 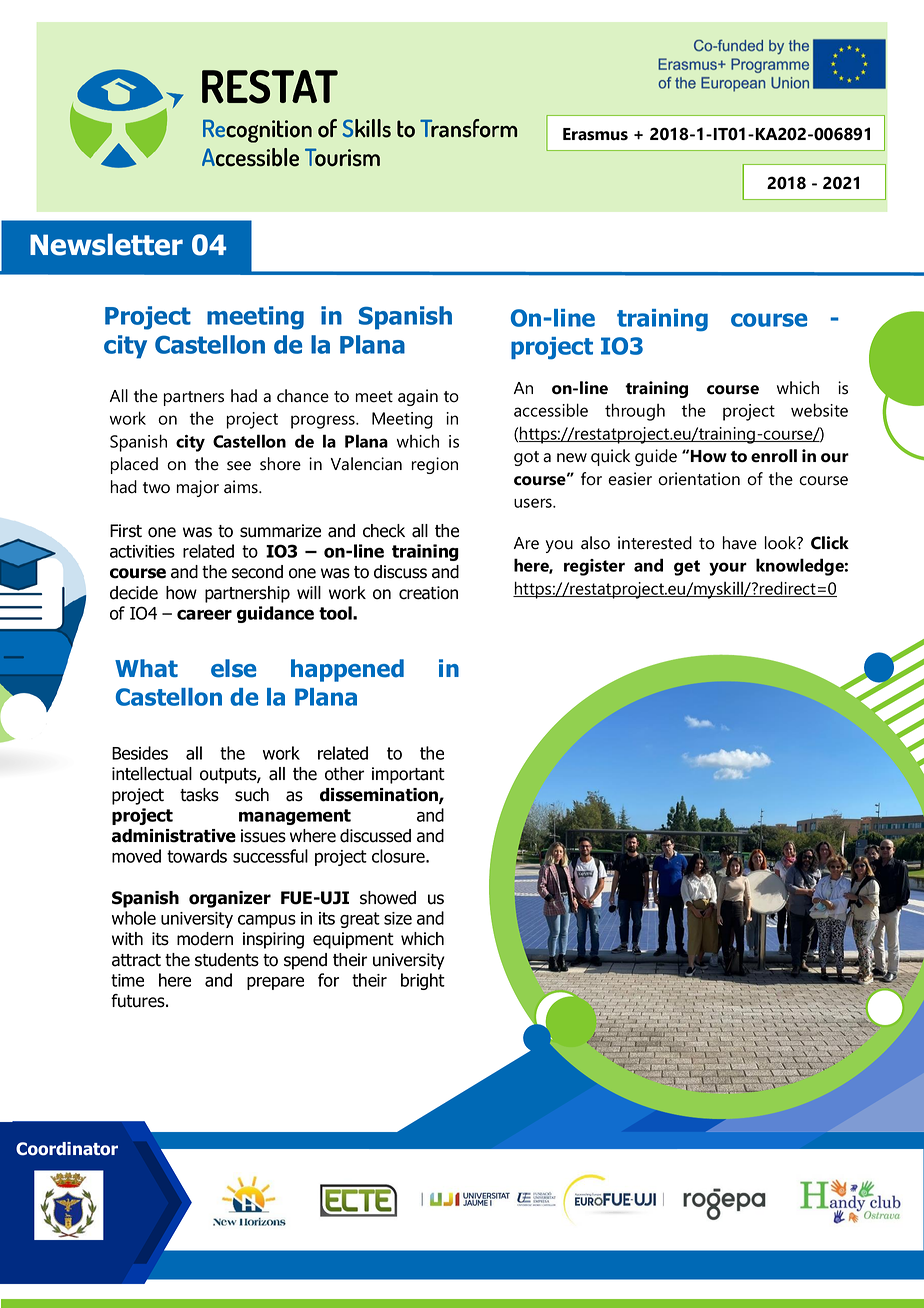 I want to click on What, so click(x=146, y=668).
